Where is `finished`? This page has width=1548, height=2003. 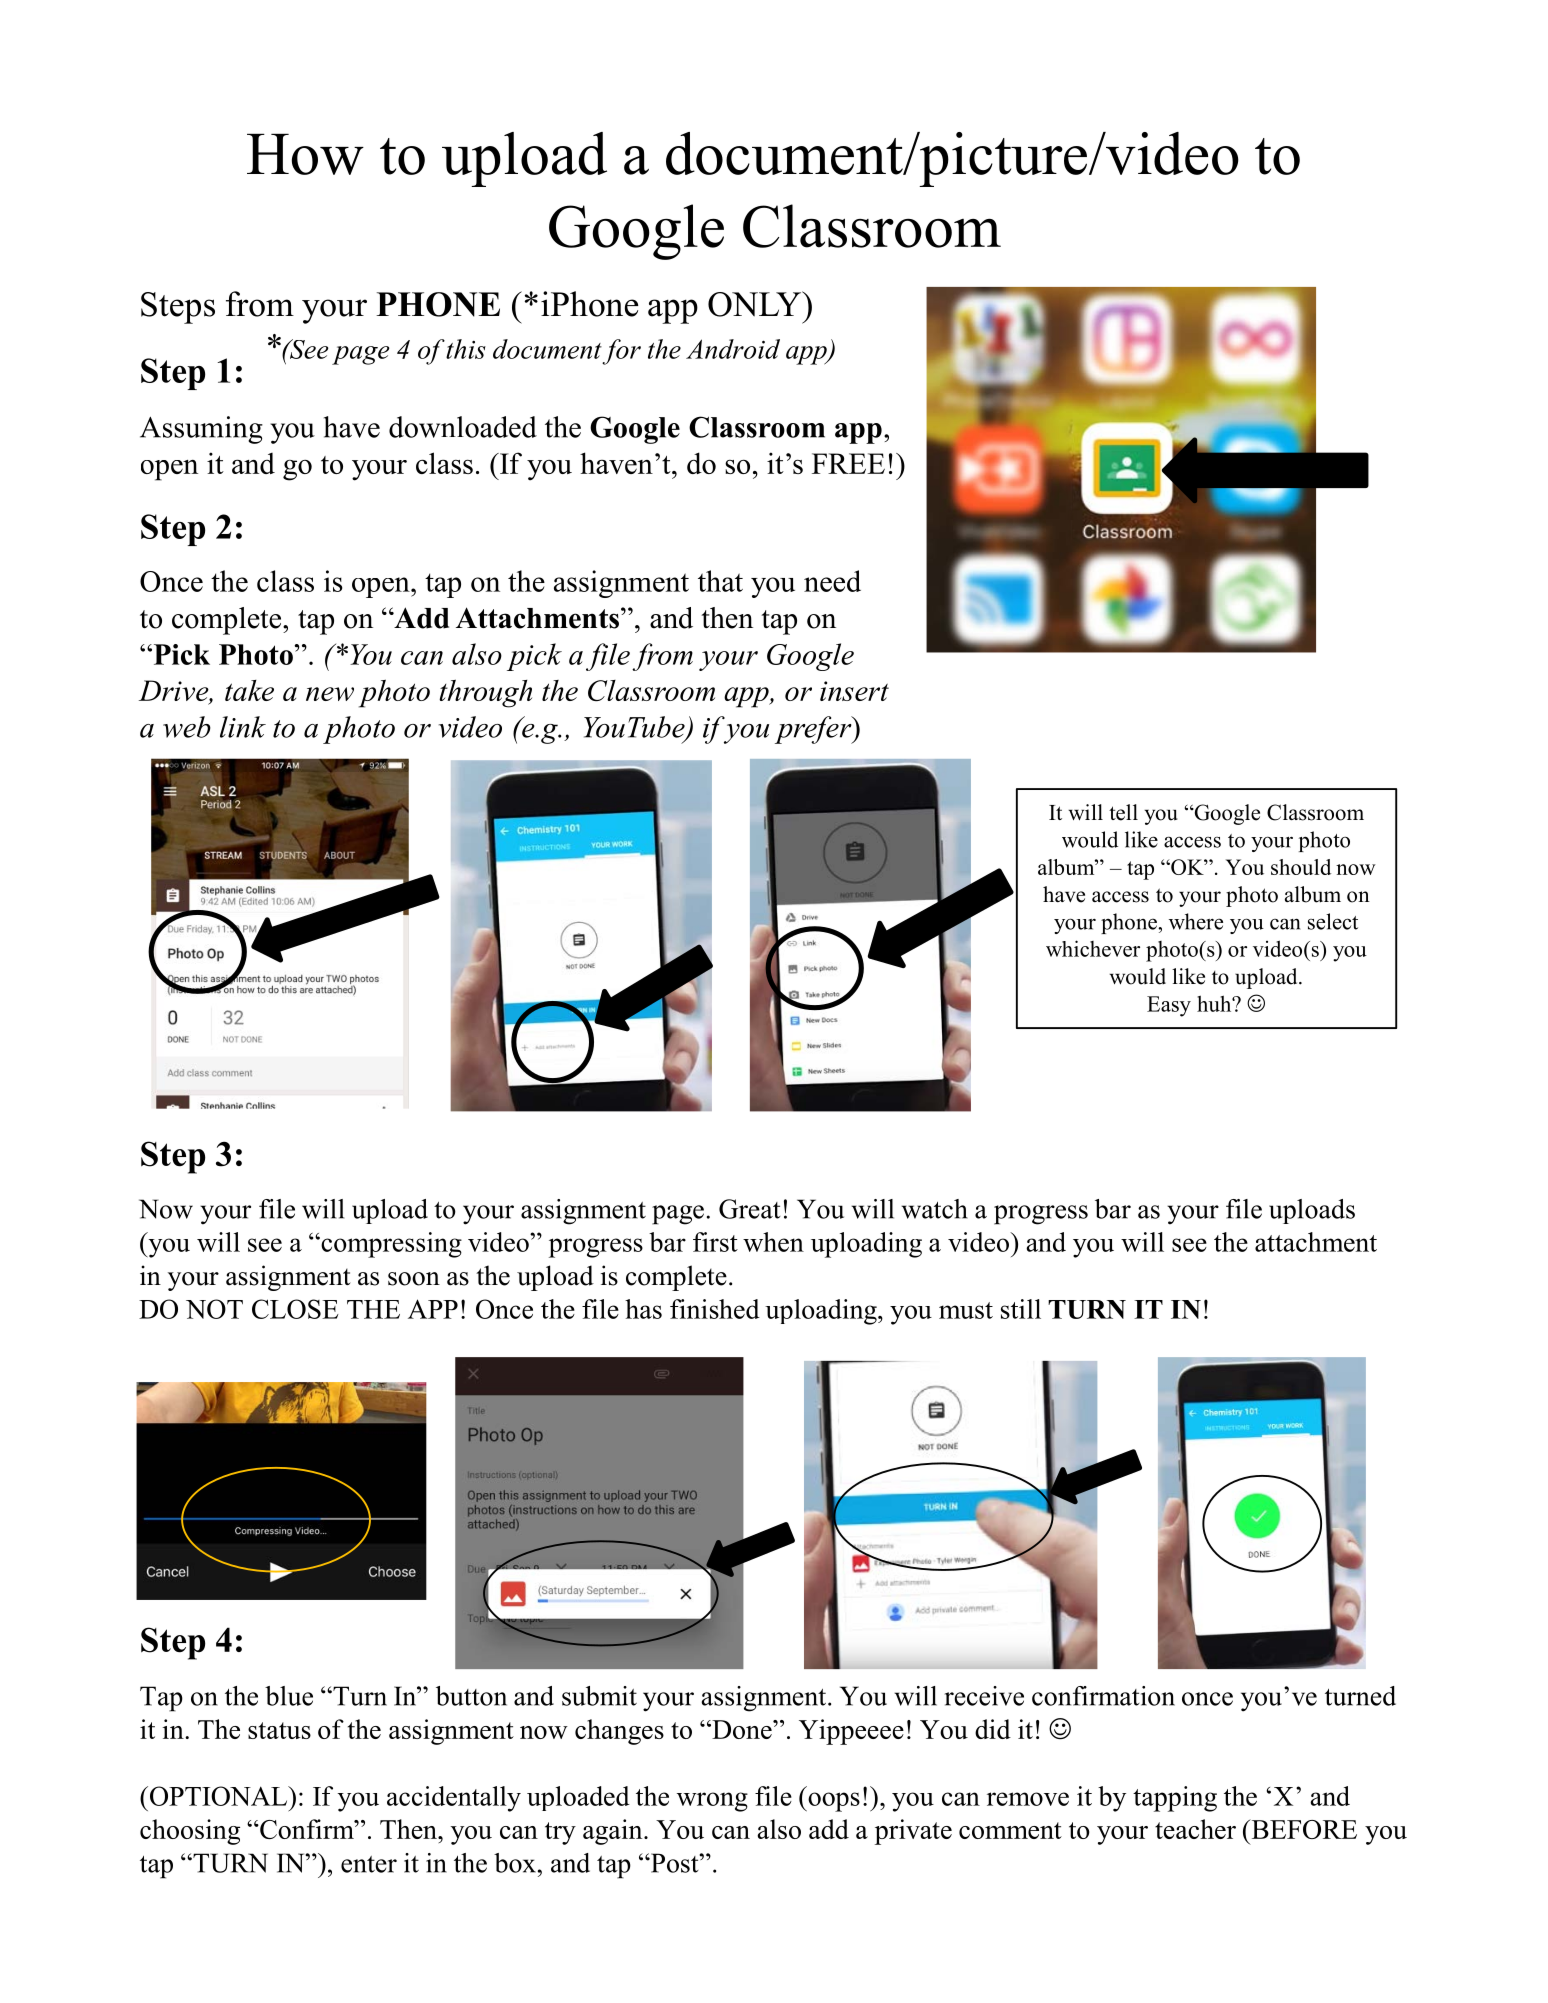
finished is located at coordinates (715, 1309).
